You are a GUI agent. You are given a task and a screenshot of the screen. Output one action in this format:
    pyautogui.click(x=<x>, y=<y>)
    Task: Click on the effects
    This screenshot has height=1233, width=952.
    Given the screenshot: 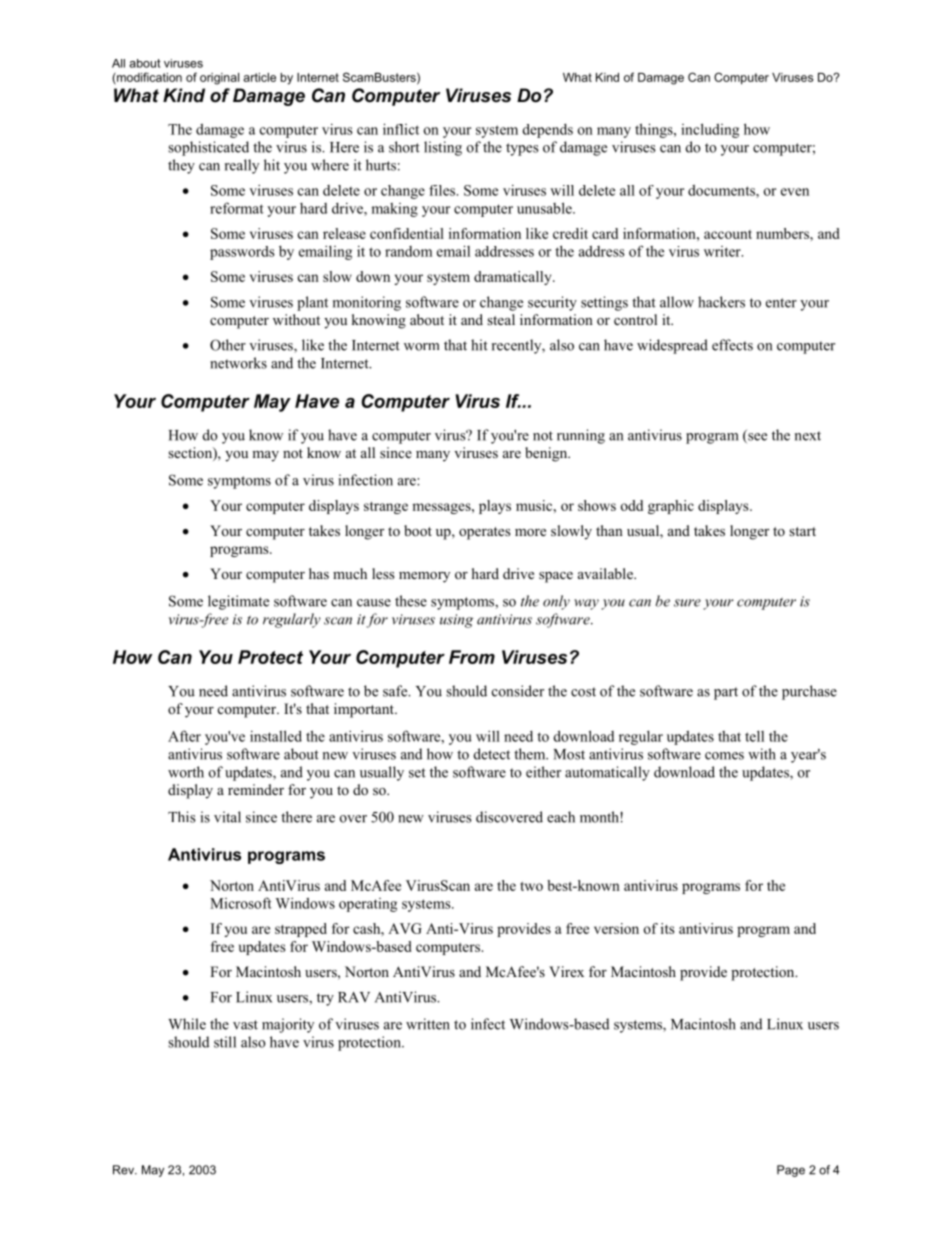 What is the action you would take?
    pyautogui.click(x=732, y=345)
